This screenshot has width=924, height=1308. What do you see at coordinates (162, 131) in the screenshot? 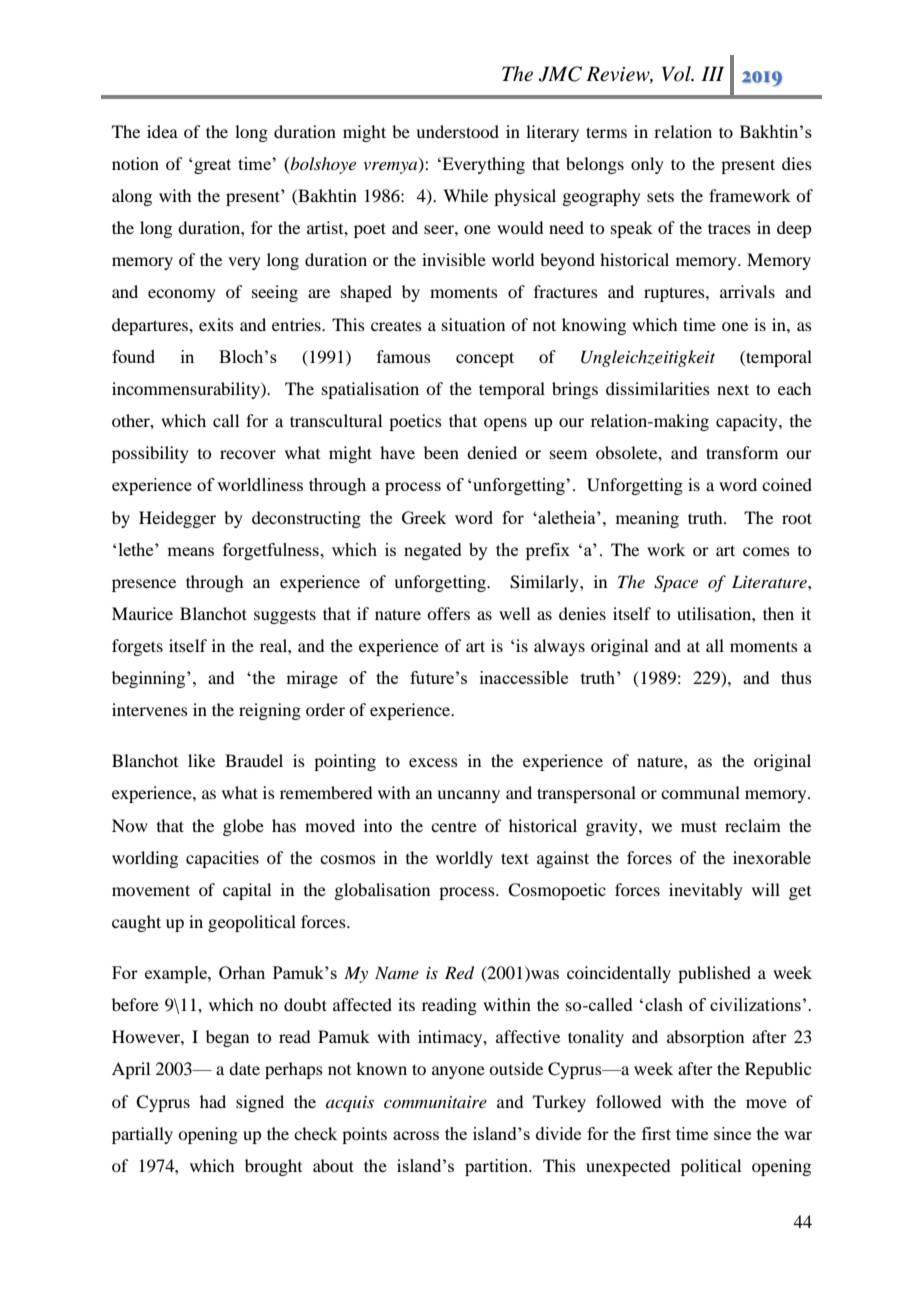
I see `idea` at bounding box center [162, 131].
